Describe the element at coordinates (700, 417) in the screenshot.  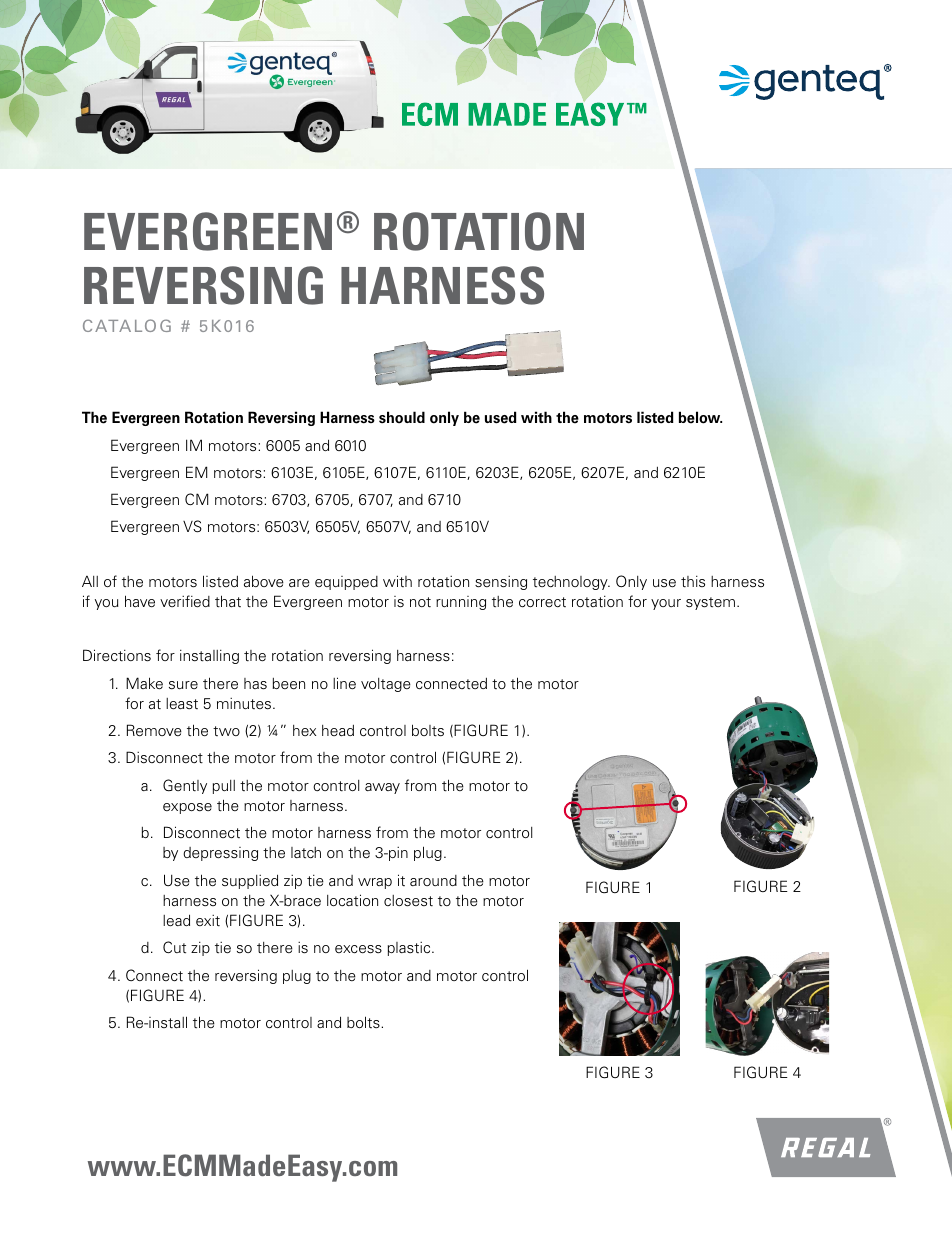
I see `below` at that location.
